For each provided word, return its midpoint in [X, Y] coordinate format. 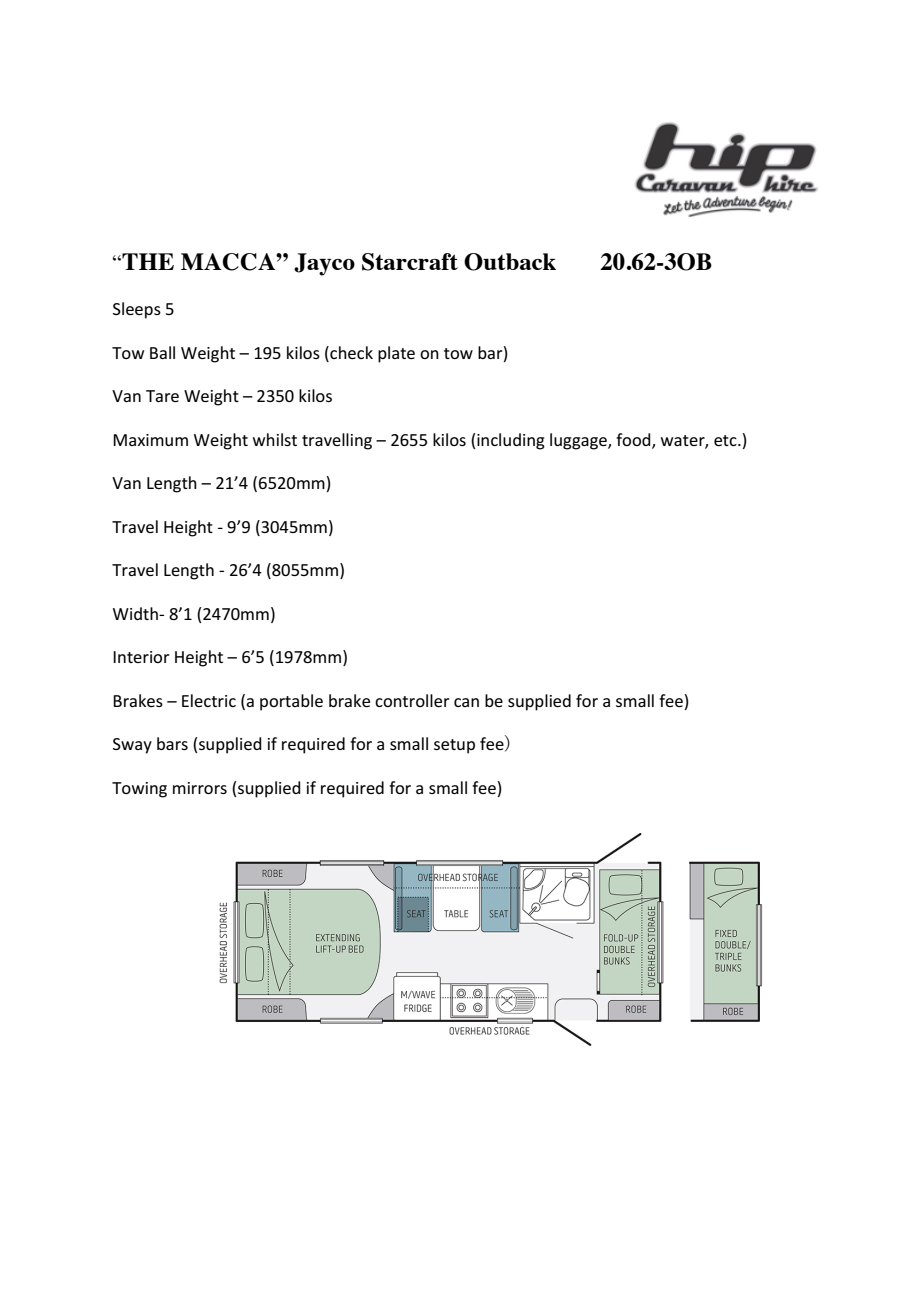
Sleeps [137, 310]
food [634, 441]
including [511, 441]
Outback [510, 262]
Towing [139, 790]
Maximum [150, 440]
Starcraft [410, 262]
